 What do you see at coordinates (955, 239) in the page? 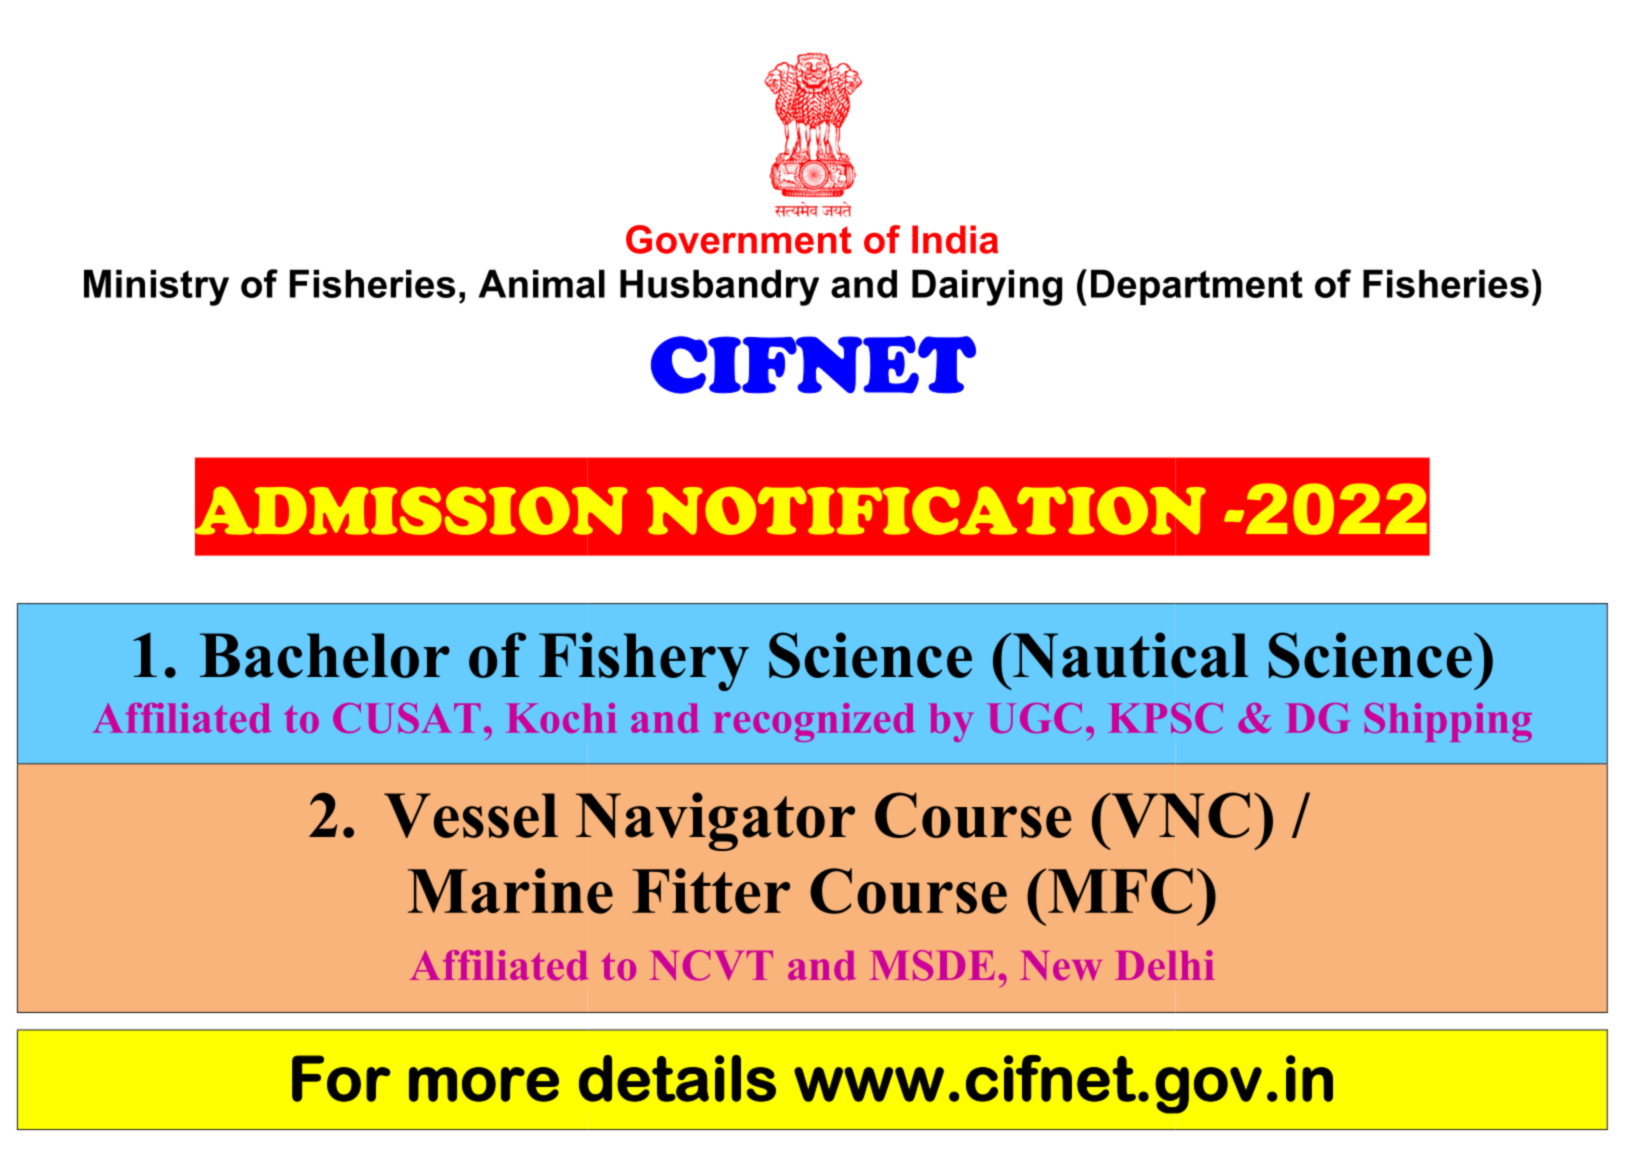
I see `India` at bounding box center [955, 239].
